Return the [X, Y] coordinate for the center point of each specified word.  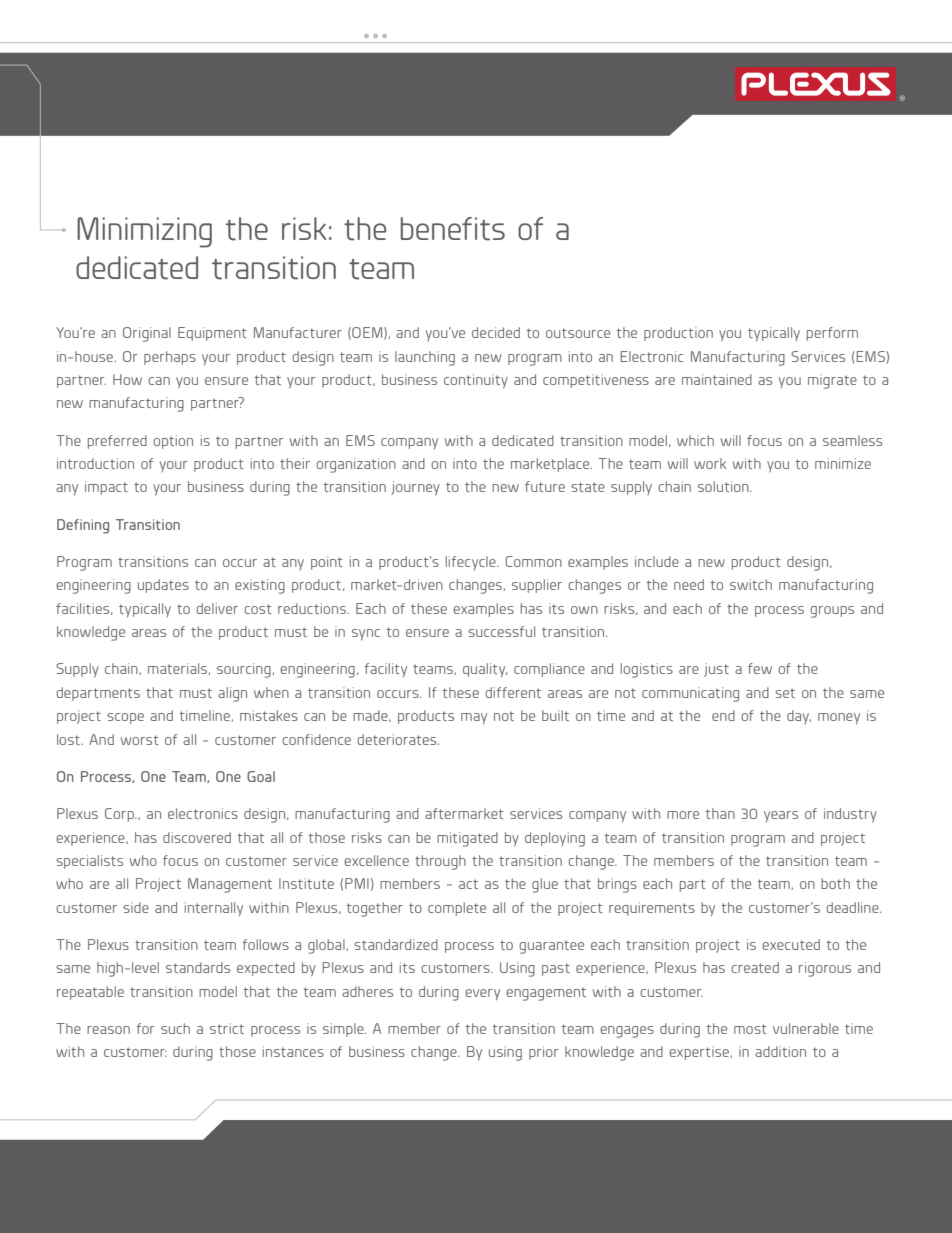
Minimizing [144, 232]
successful [501, 631]
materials [178, 669]
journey [416, 488]
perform [832, 334]
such [175, 1028]
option [173, 442]
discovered [197, 837]
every [482, 994]
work [710, 463]
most [750, 1029]
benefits [453, 229]
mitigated [467, 839]
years [781, 816]
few [760, 668]
